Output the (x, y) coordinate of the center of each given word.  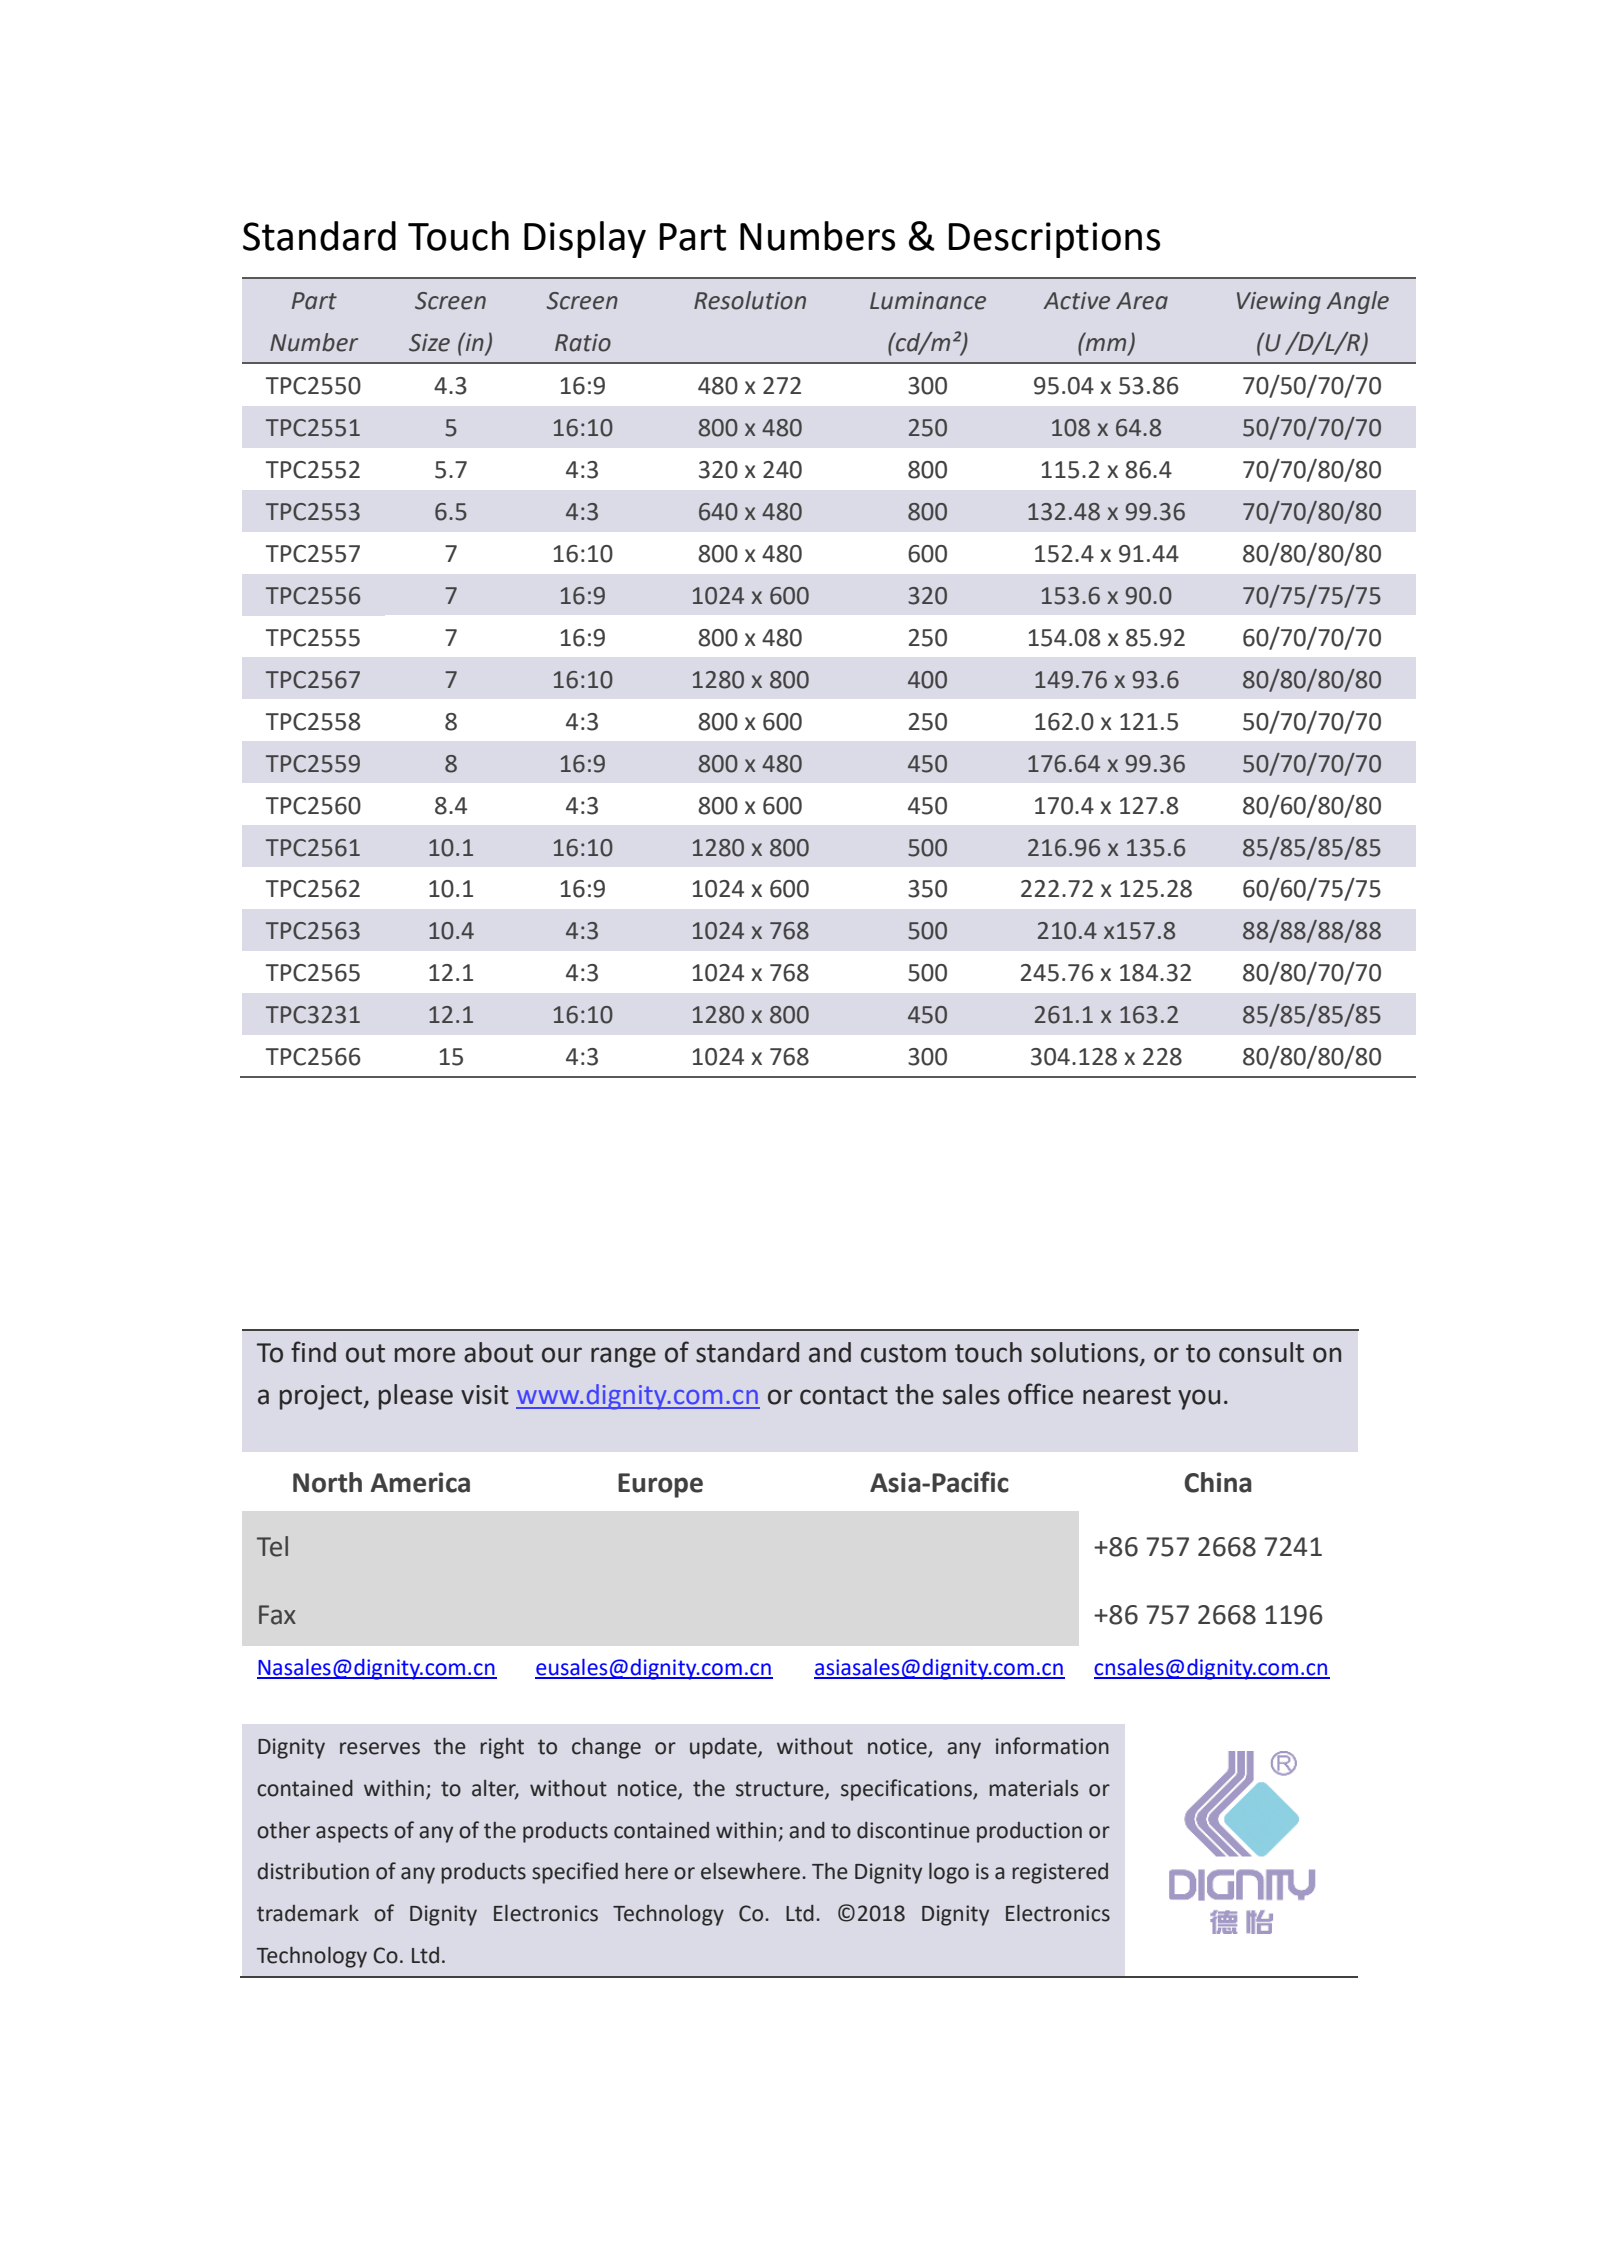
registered (1060, 1873)
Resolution (750, 300)
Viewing (1279, 303)
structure (781, 1789)
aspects (352, 1833)
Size (429, 343)
